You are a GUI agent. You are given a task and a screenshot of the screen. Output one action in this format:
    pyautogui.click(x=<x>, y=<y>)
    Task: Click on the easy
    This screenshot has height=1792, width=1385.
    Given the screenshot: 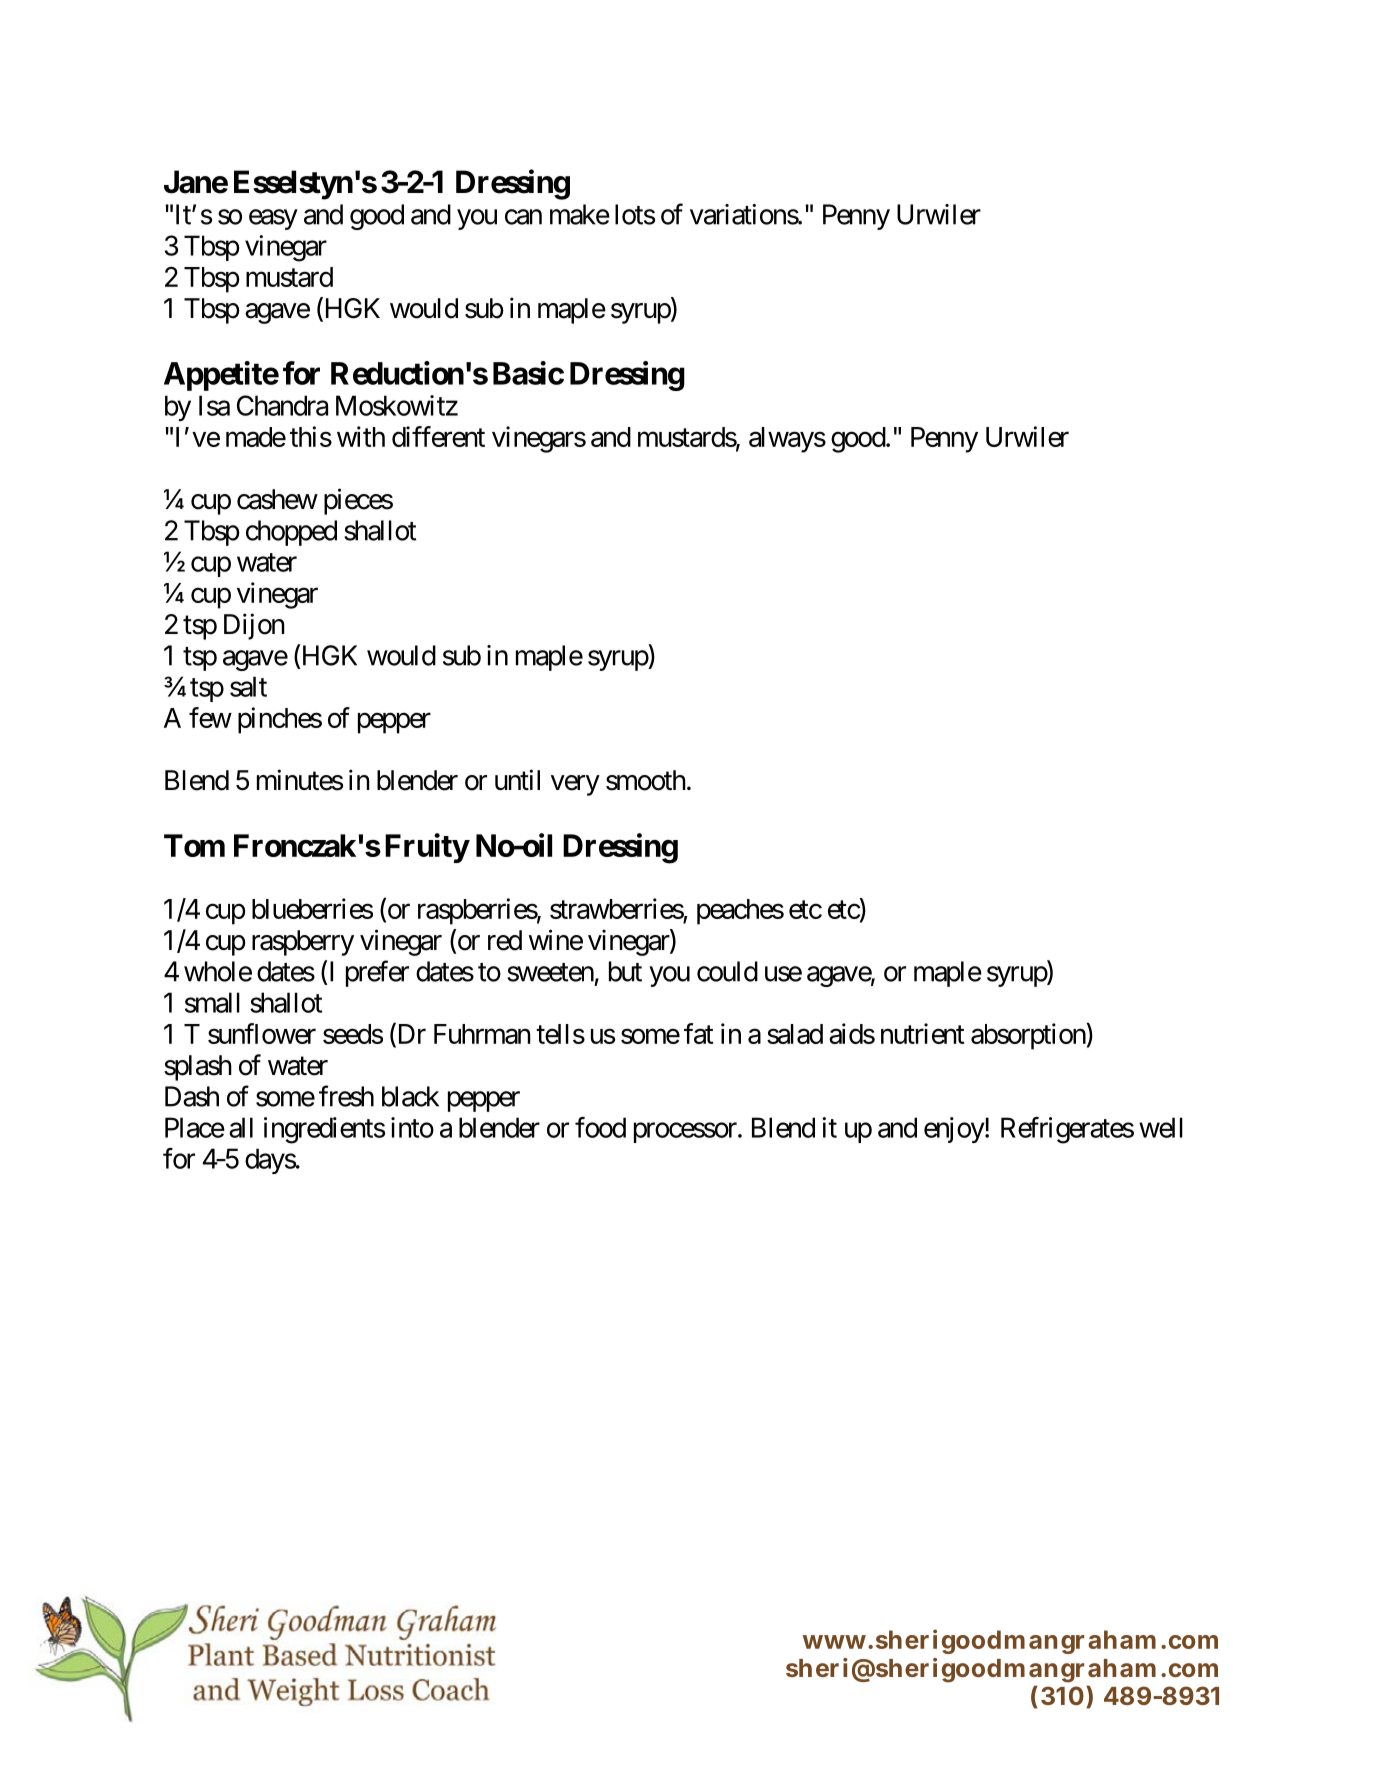 What is the action you would take?
    pyautogui.click(x=273, y=219)
